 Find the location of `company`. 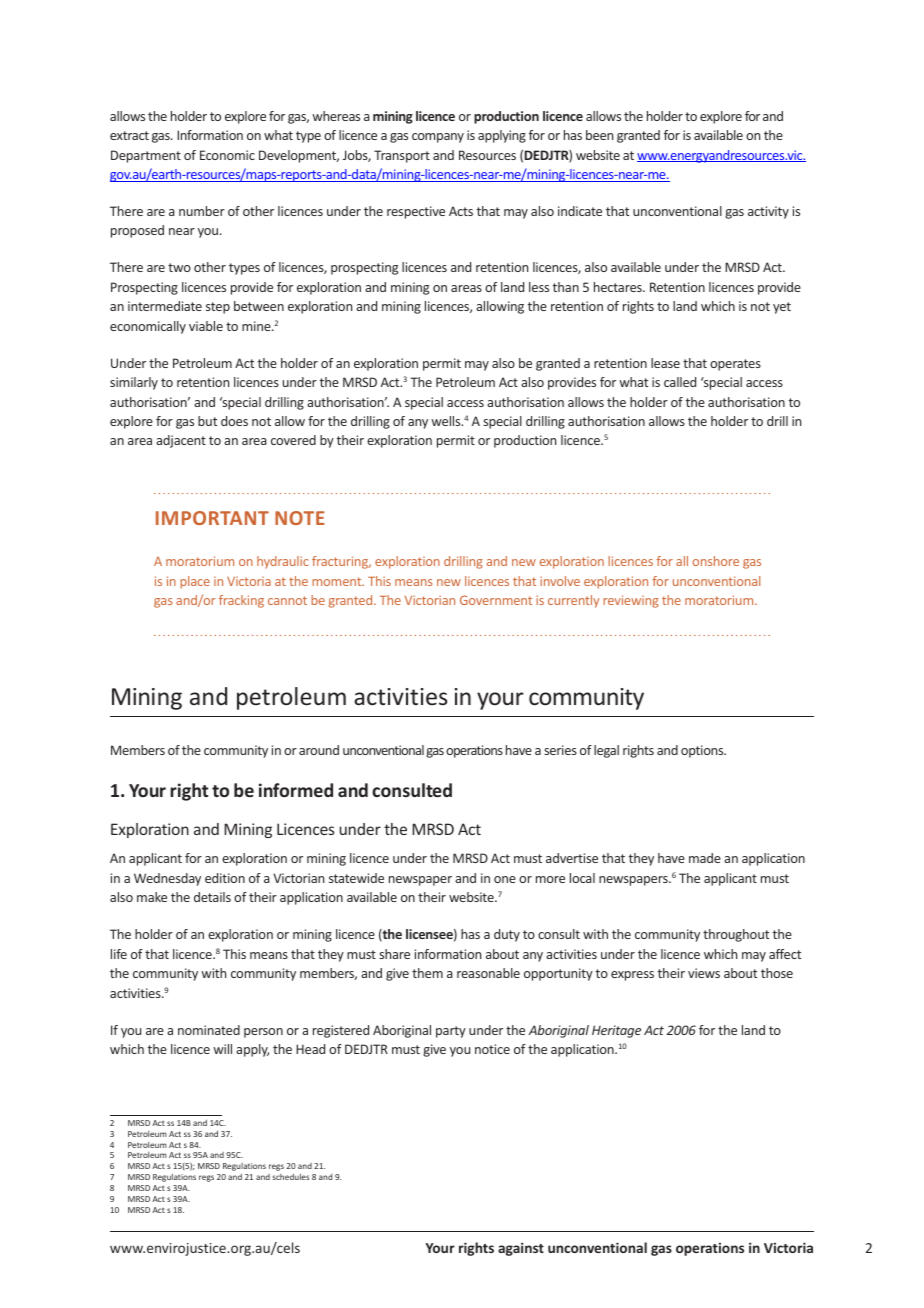

company is located at coordinates (438, 138).
